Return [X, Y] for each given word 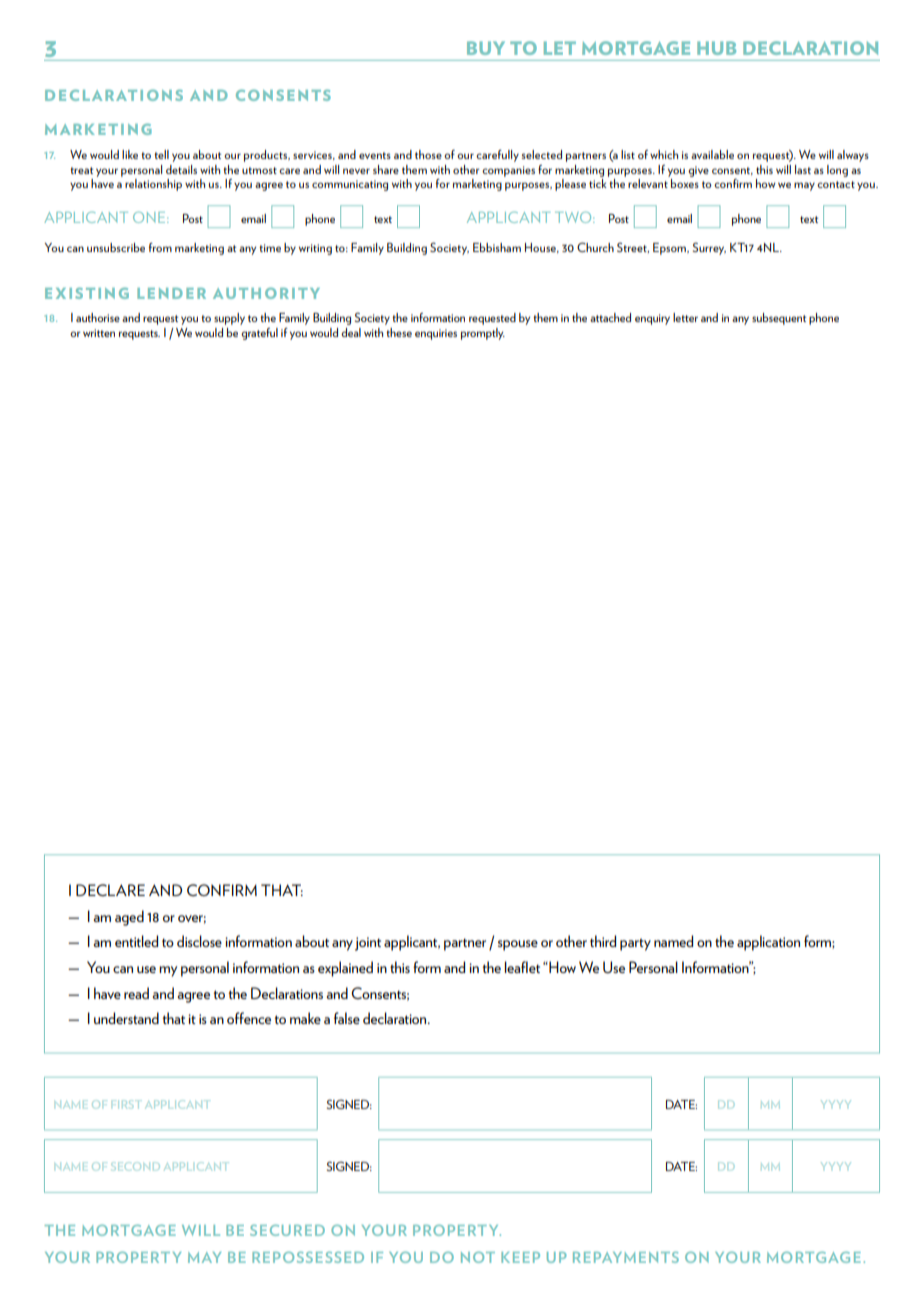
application [768, 943]
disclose [199, 941]
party [635, 944]
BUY [486, 48]
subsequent [779, 319]
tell [161, 154]
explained [345, 969]
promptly [483, 334]
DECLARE [110, 890]
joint [368, 944]
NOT [478, 1257]
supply [229, 319]
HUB [716, 48]
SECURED [287, 1230]
